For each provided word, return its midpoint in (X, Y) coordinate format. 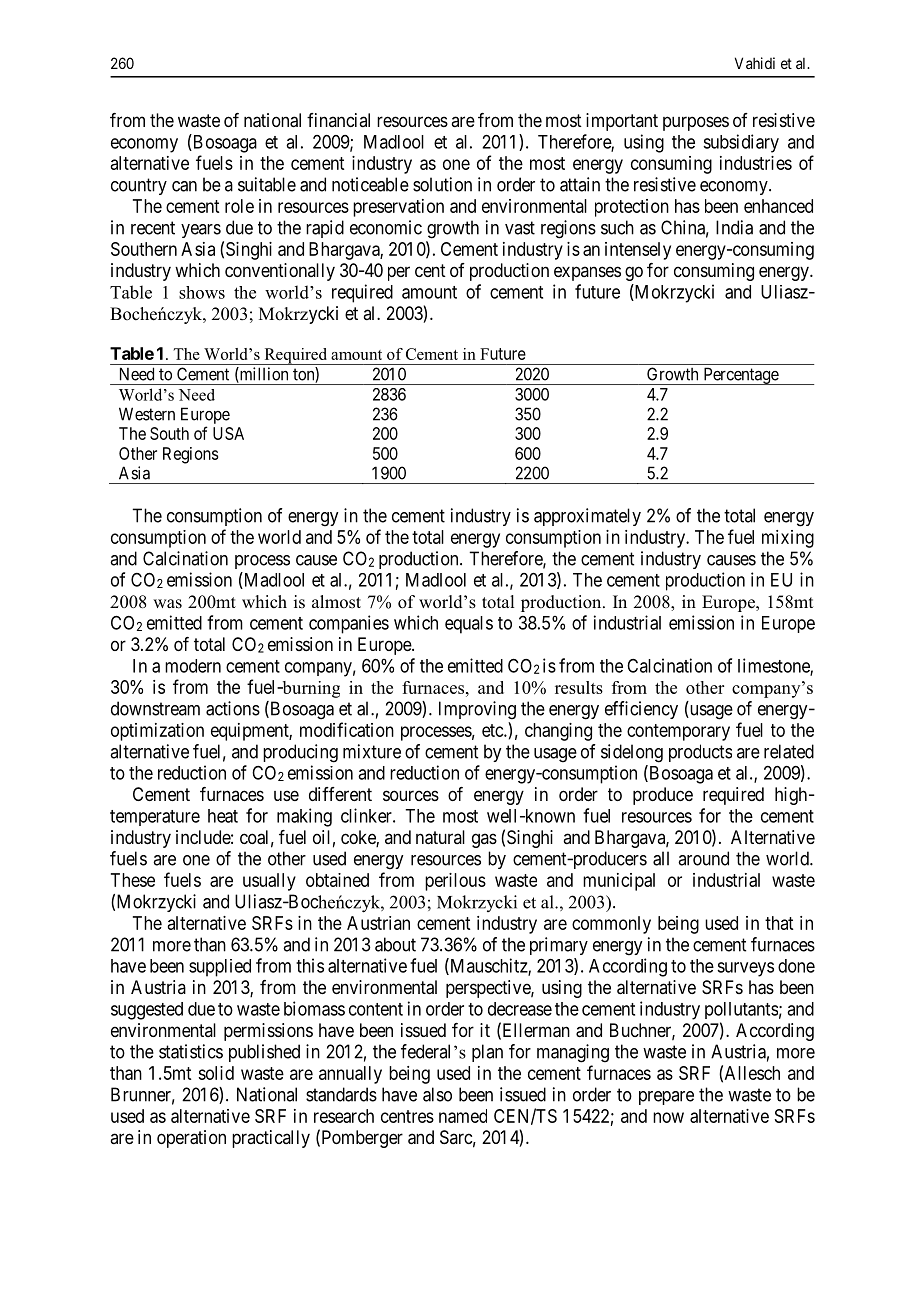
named (463, 1116)
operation (191, 1139)
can (184, 186)
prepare (666, 1098)
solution (442, 184)
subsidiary (741, 143)
